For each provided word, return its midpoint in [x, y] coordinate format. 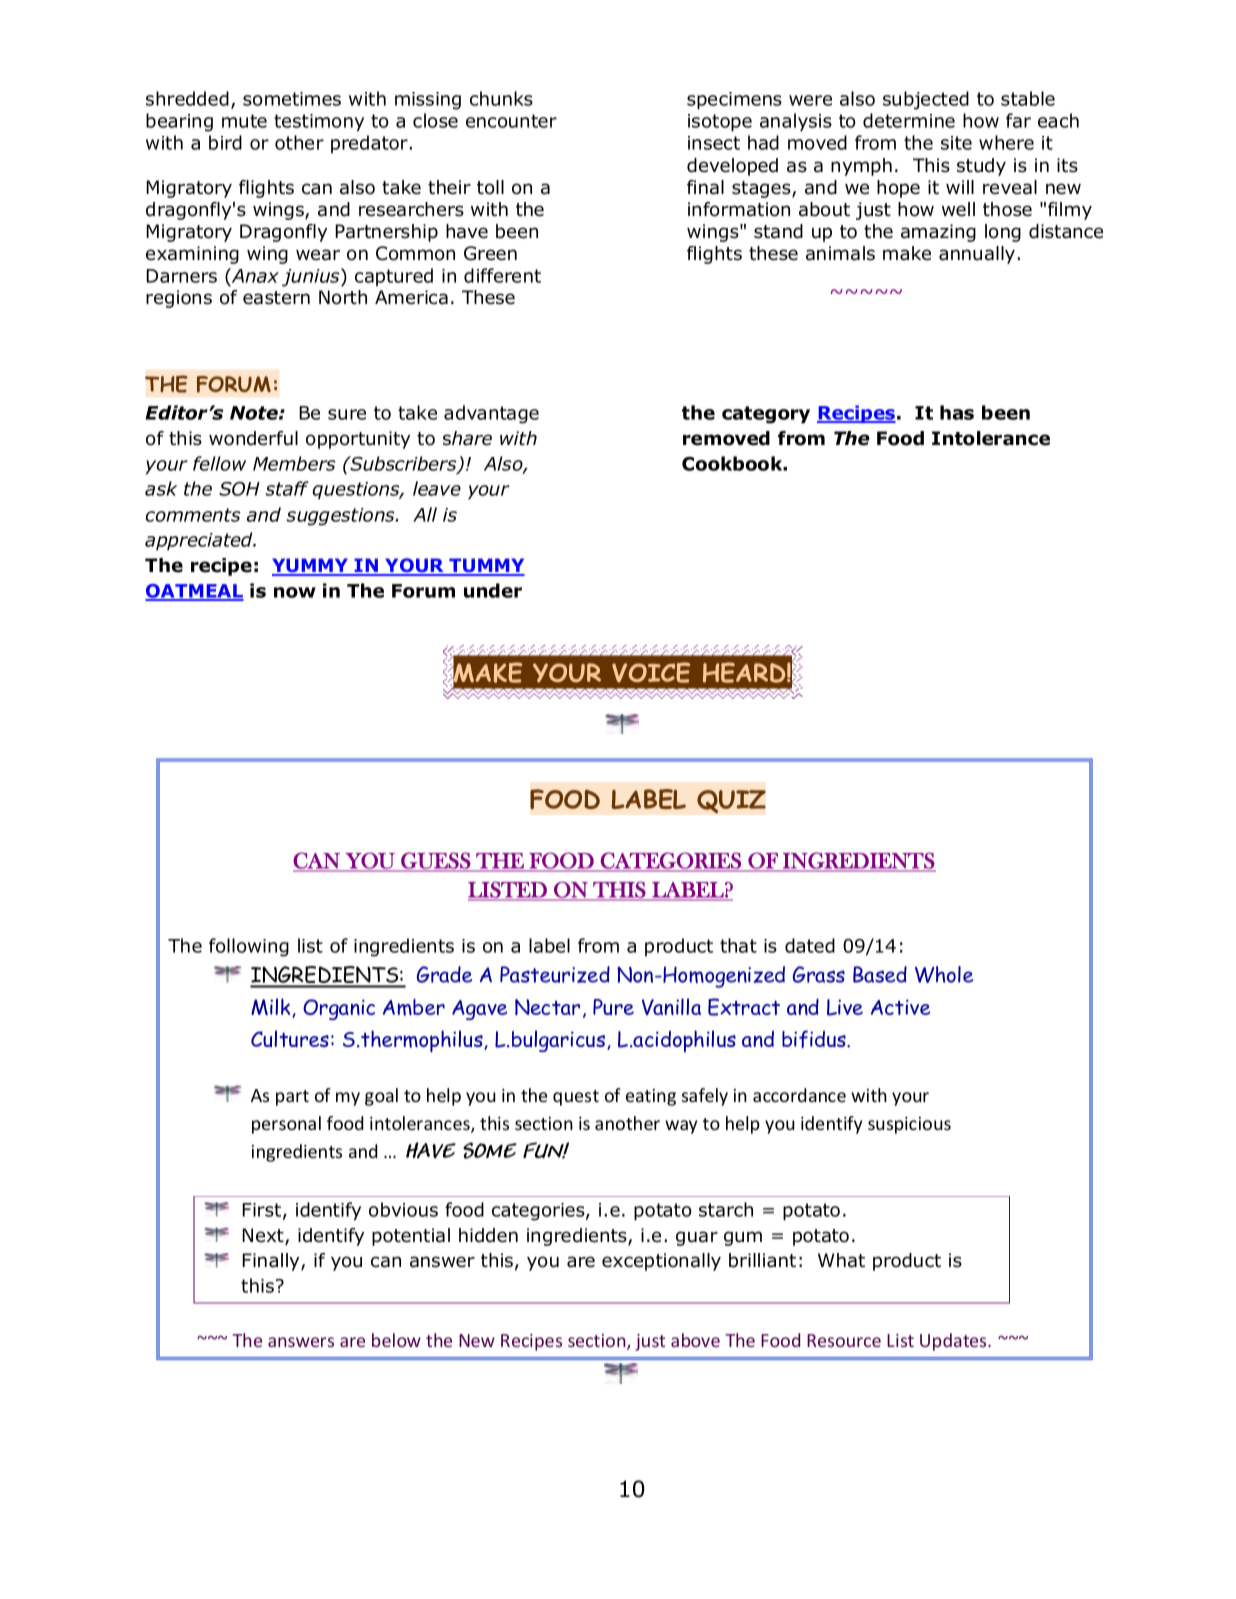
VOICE [651, 672]
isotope [720, 123]
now [295, 592]
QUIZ [731, 802]
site [956, 143]
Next [264, 1236]
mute [244, 121]
